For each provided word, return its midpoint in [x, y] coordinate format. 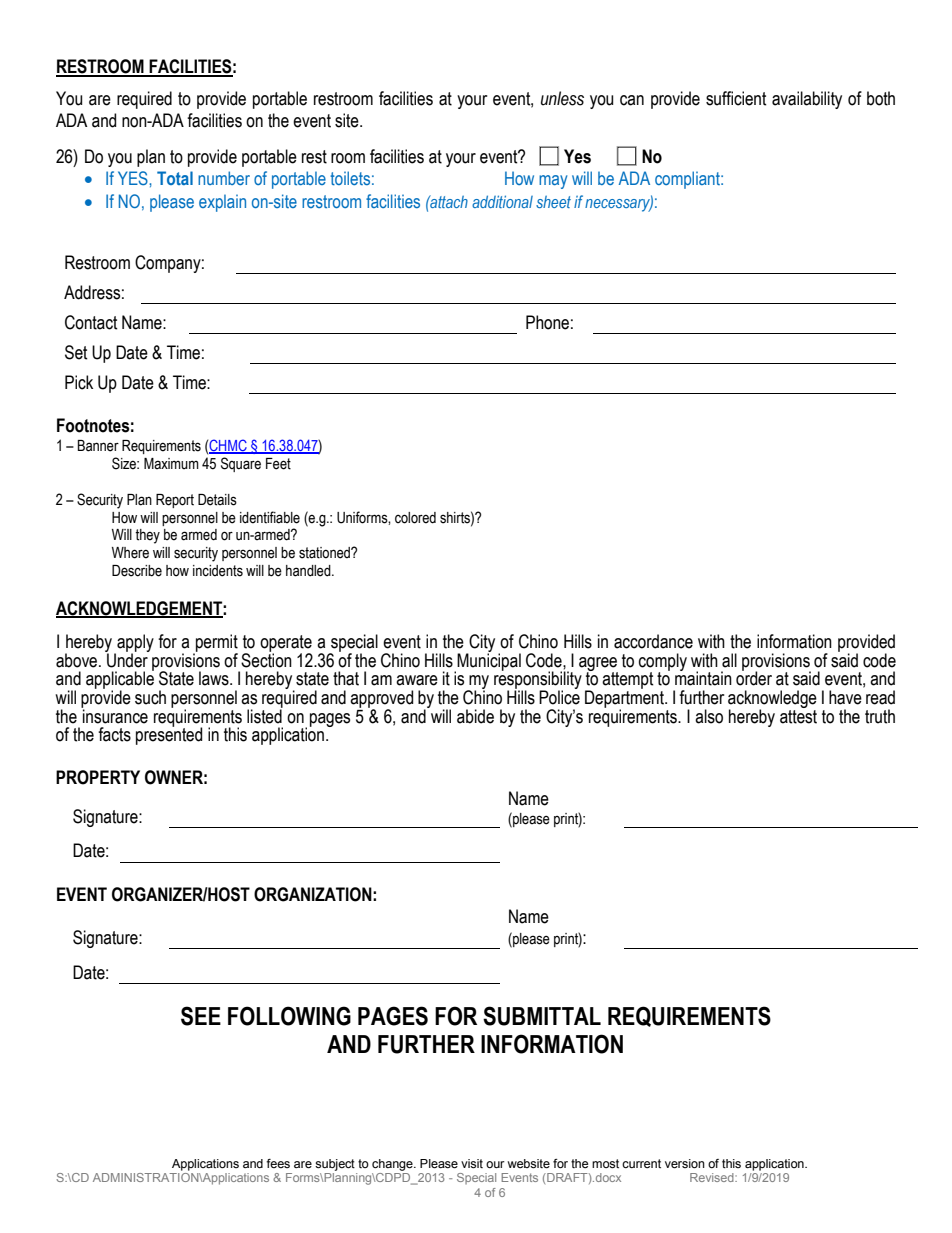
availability [807, 100]
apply [134, 644]
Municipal [489, 661]
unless [562, 98]
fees [278, 1163]
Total [175, 178]
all [729, 660]
